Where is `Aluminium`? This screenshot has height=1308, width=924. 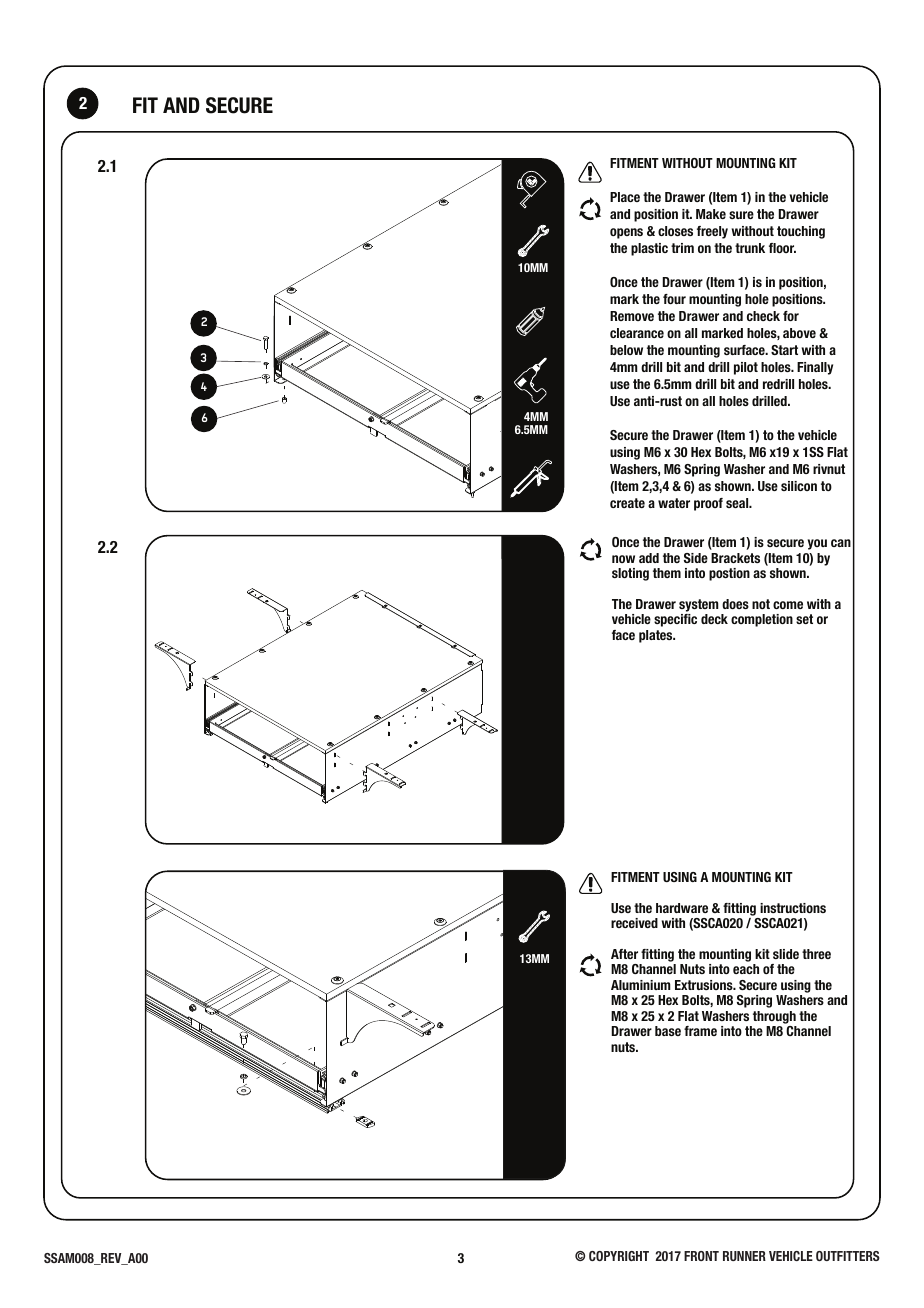 Aluminium is located at coordinates (641, 985).
